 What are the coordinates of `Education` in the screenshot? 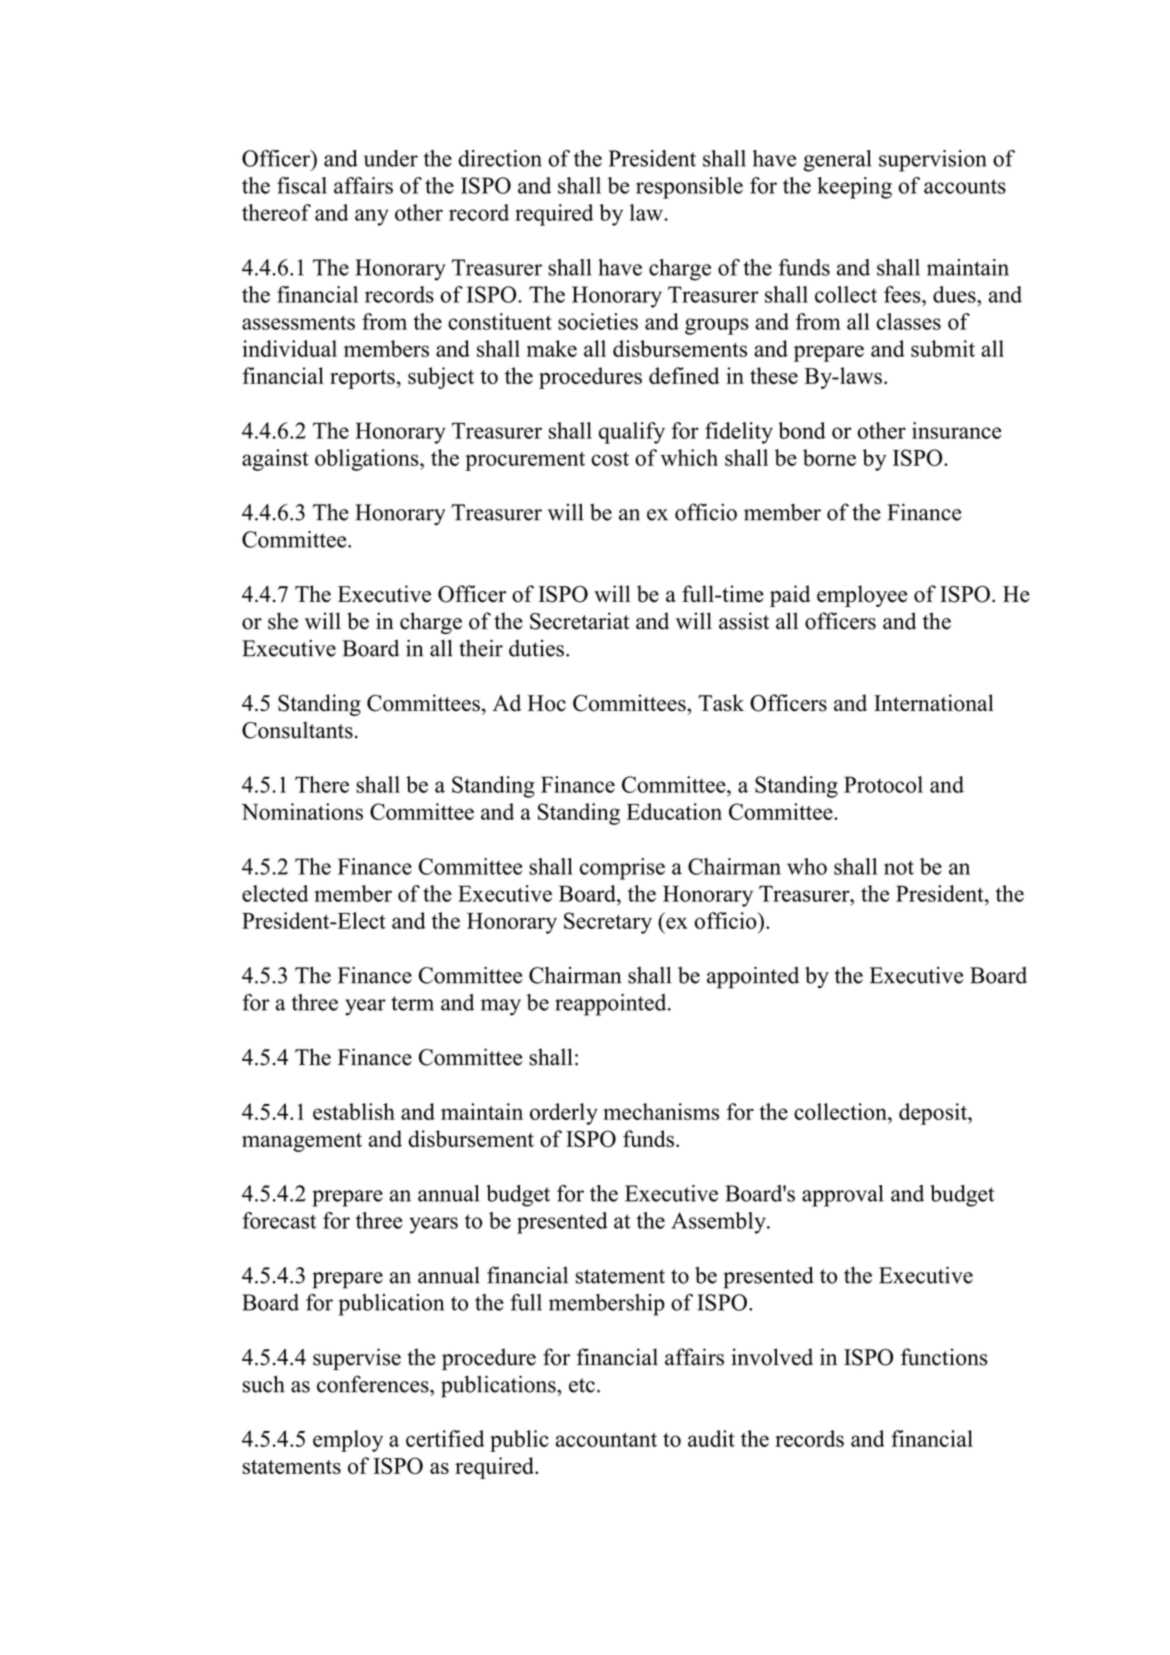 It's located at (674, 811).
